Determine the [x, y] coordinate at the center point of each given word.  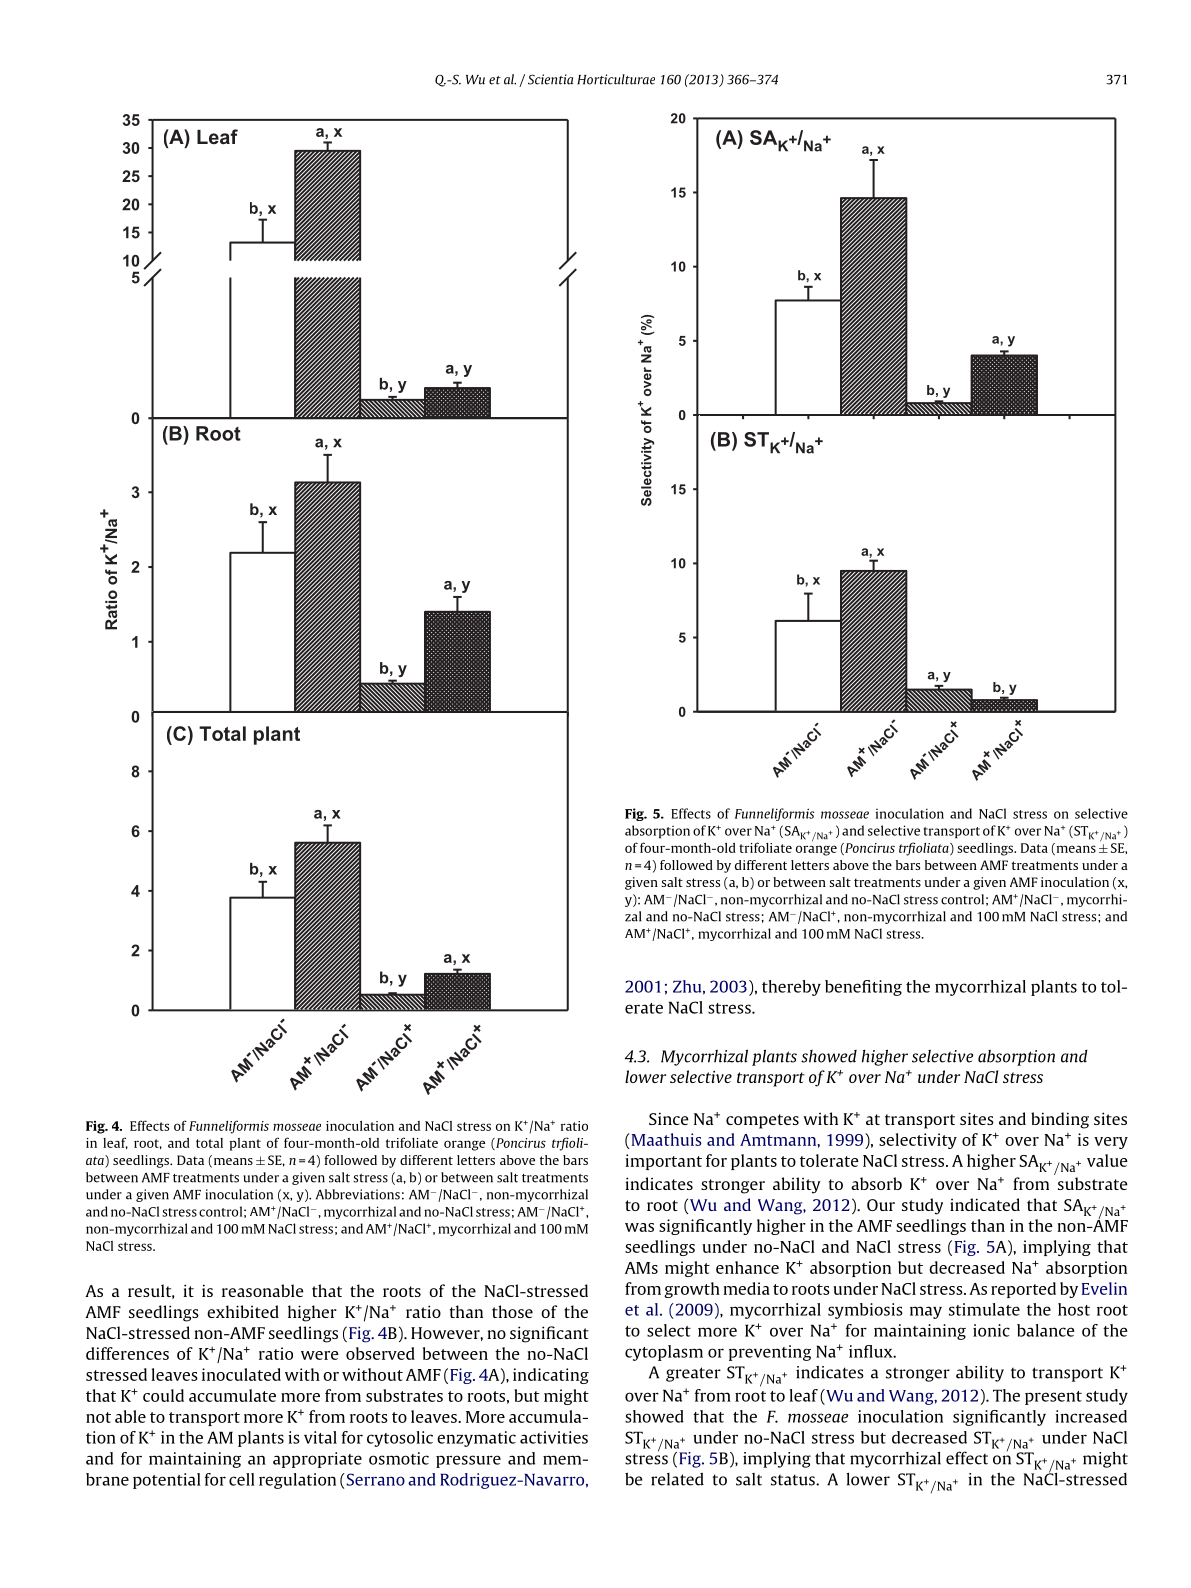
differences [127, 1353]
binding [1060, 1120]
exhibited [243, 1311]
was [639, 1227]
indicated [985, 1204]
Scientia [550, 79]
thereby [791, 988]
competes [762, 1121]
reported [1023, 1290]
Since [669, 1118]
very [1111, 1143]
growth [692, 1290]
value [1107, 1160]
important [663, 1162]
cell [242, 1479]
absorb [876, 1183]
